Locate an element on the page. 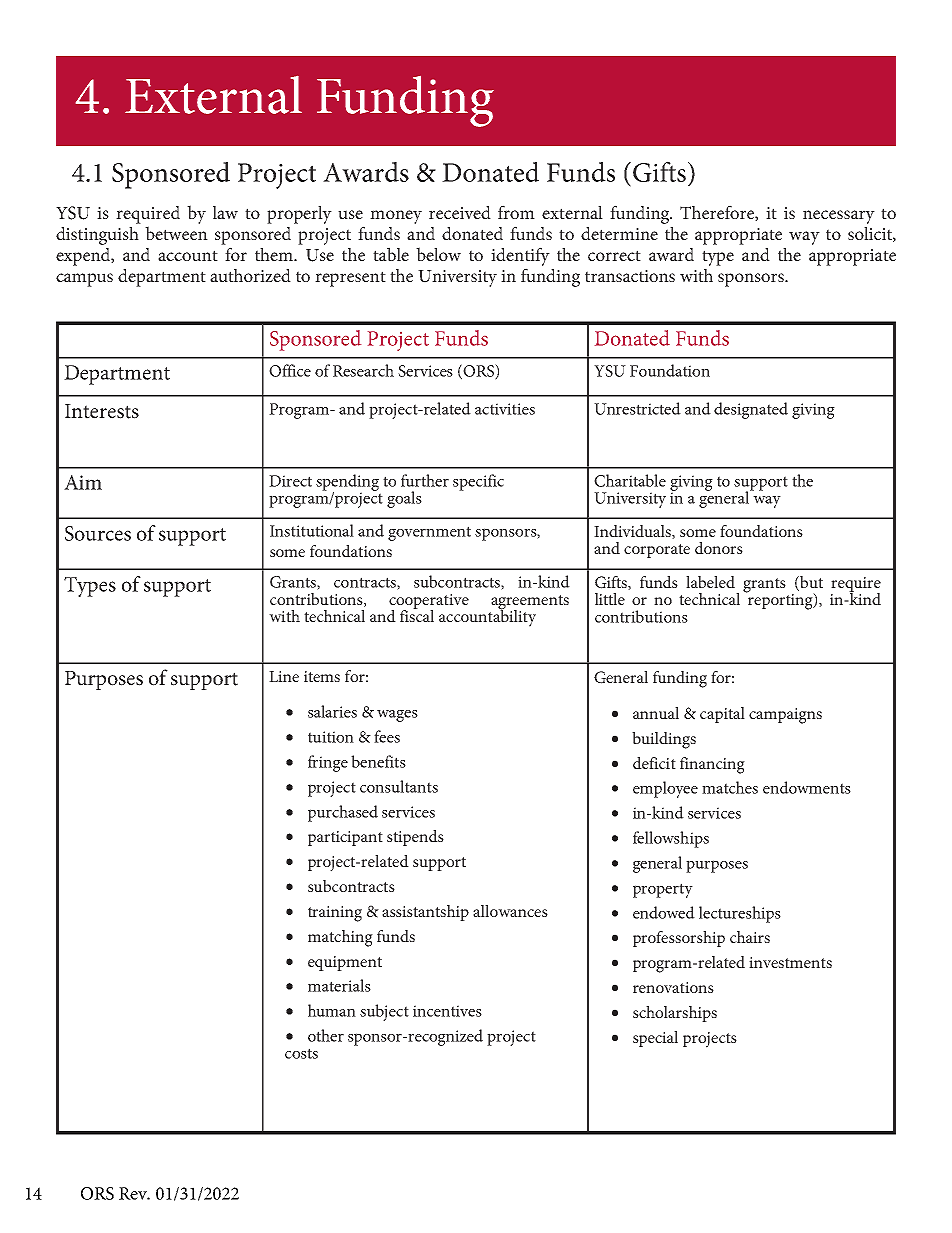  costs is located at coordinates (301, 1053).
